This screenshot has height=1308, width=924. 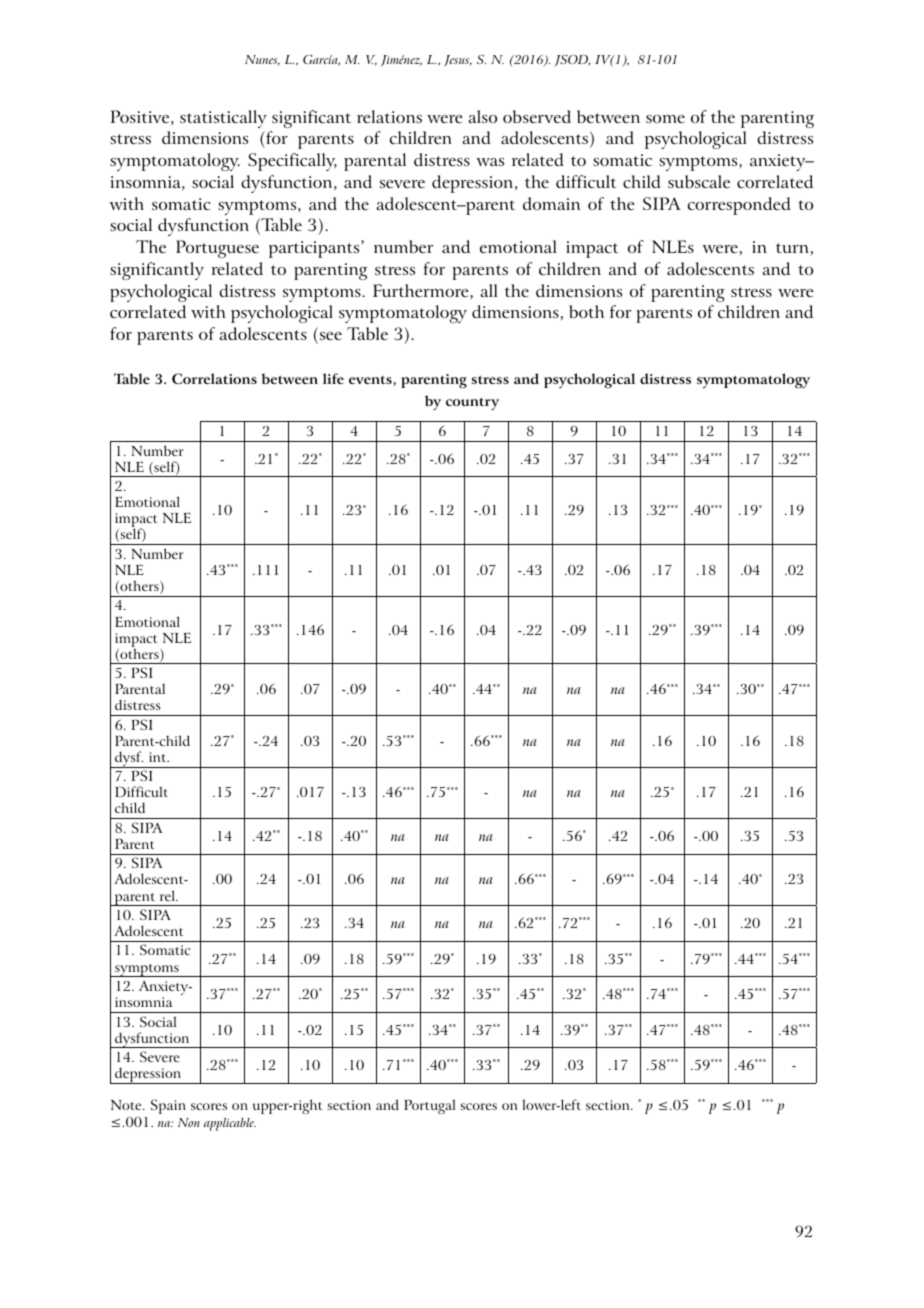 I want to click on statistically, so click(x=223, y=119).
